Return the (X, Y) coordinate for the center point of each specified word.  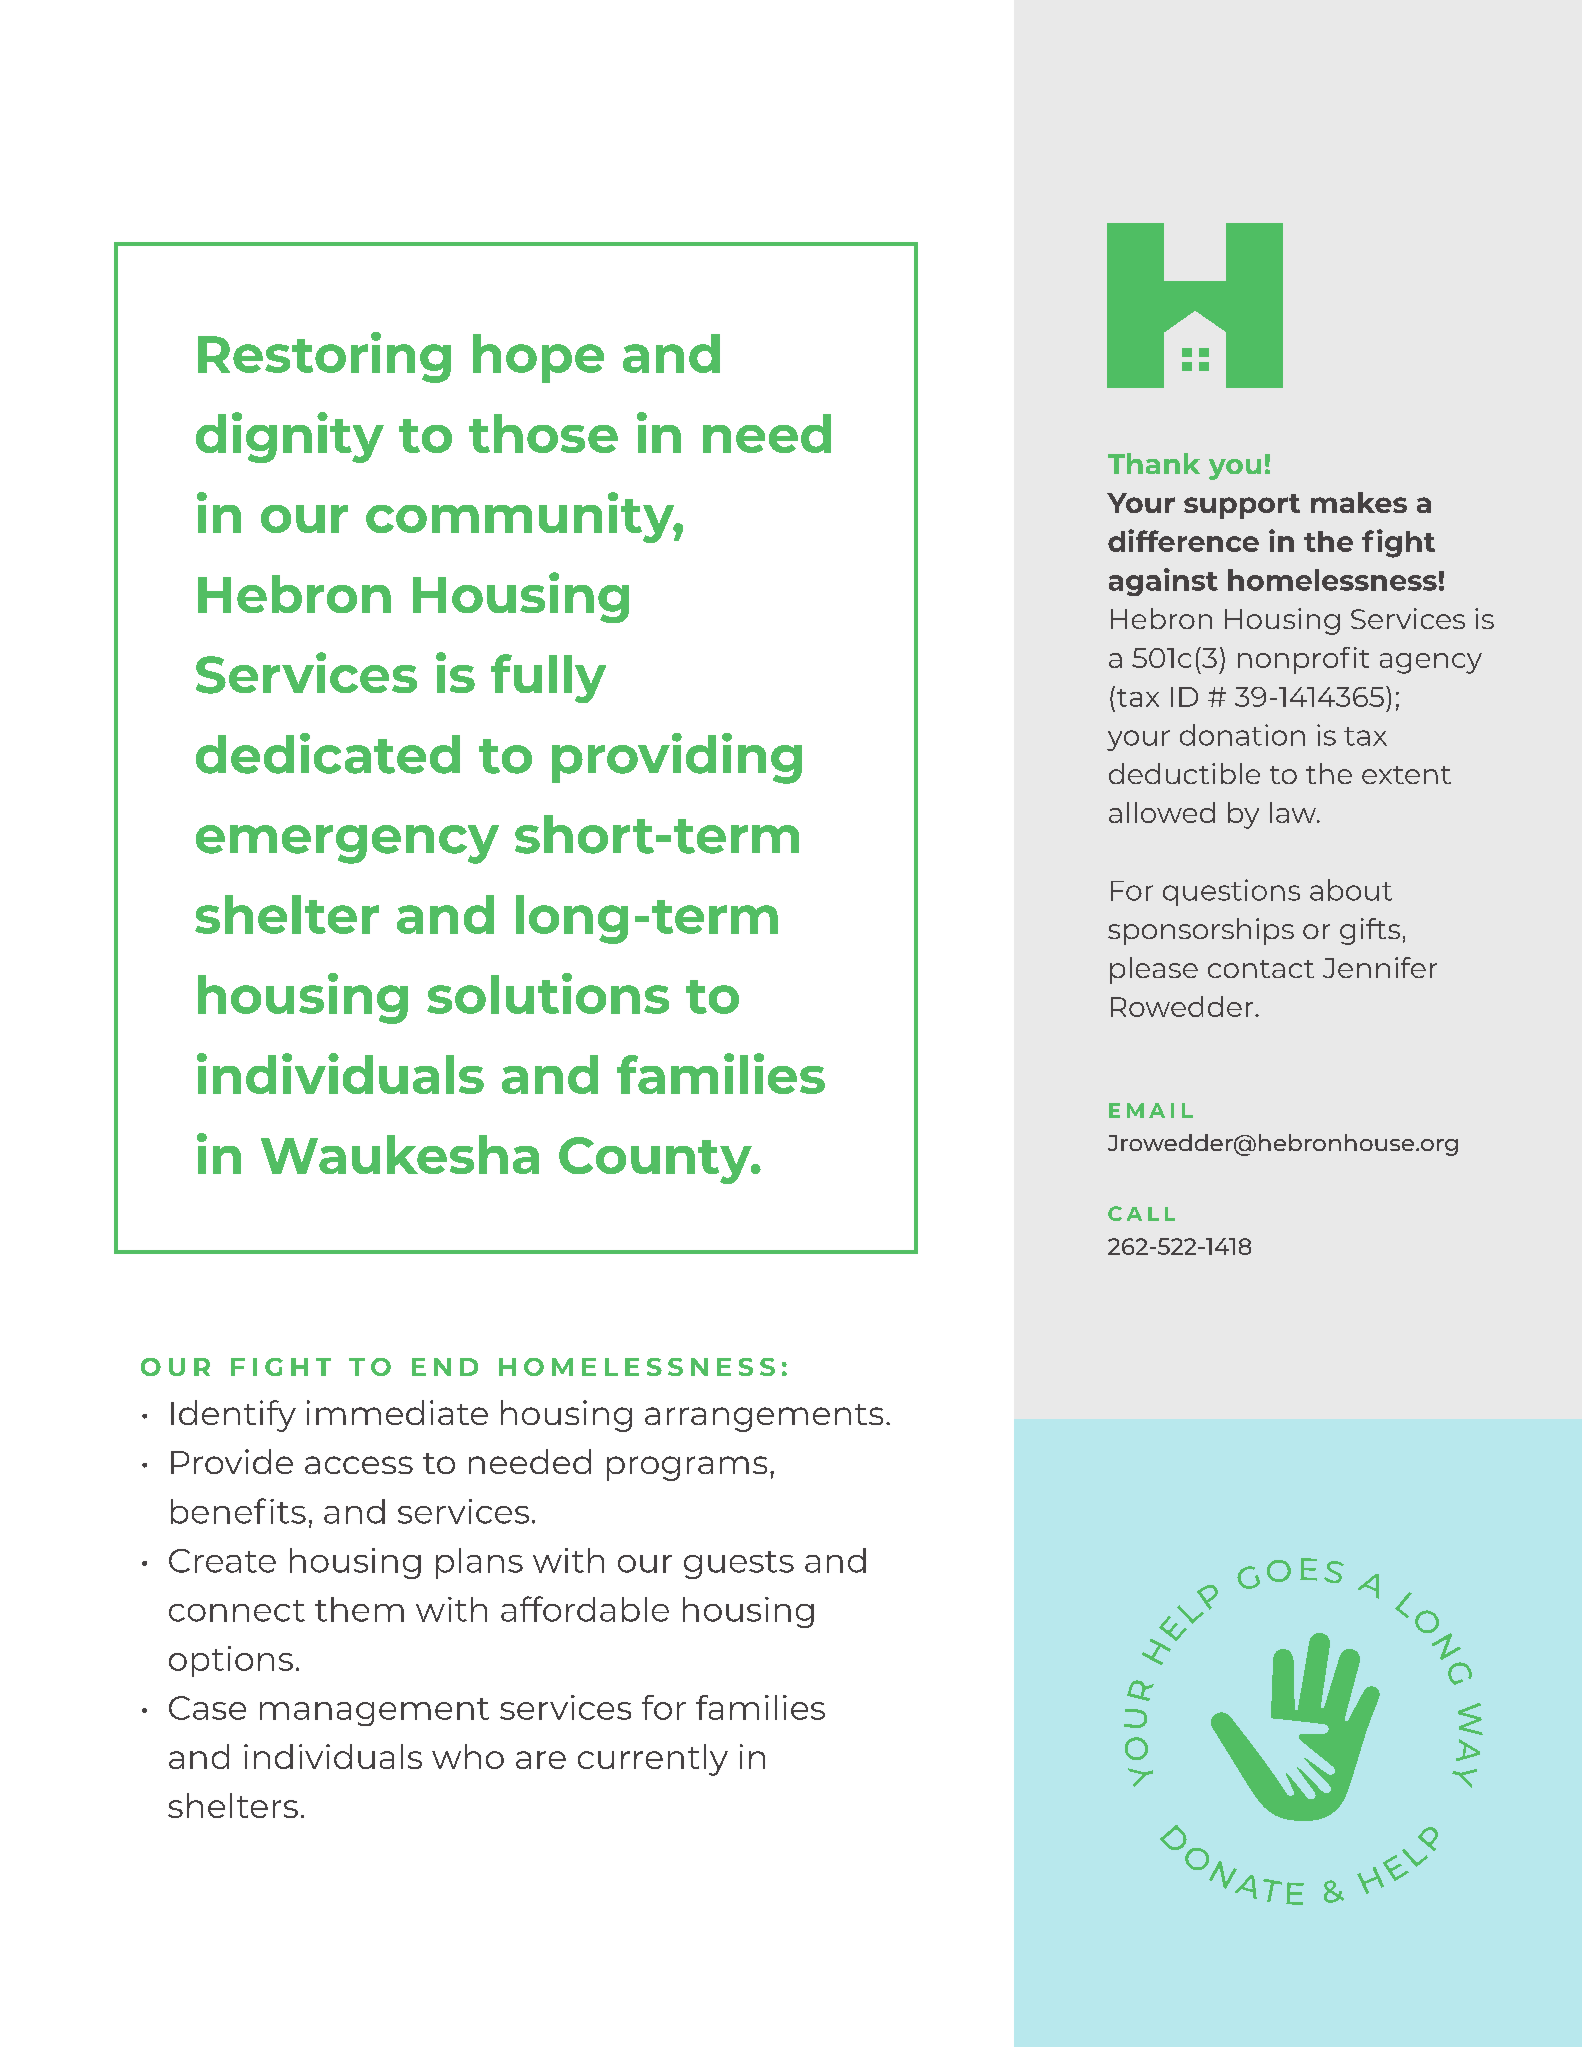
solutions (548, 993)
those (543, 433)
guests (739, 1565)
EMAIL (1151, 1110)
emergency (347, 844)
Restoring (324, 357)
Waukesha (400, 1154)
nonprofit (1303, 660)
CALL (1141, 1213)
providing (677, 758)
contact (1261, 969)
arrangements (764, 1418)
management (374, 1712)
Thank (1154, 463)
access (359, 1465)
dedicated (328, 753)
